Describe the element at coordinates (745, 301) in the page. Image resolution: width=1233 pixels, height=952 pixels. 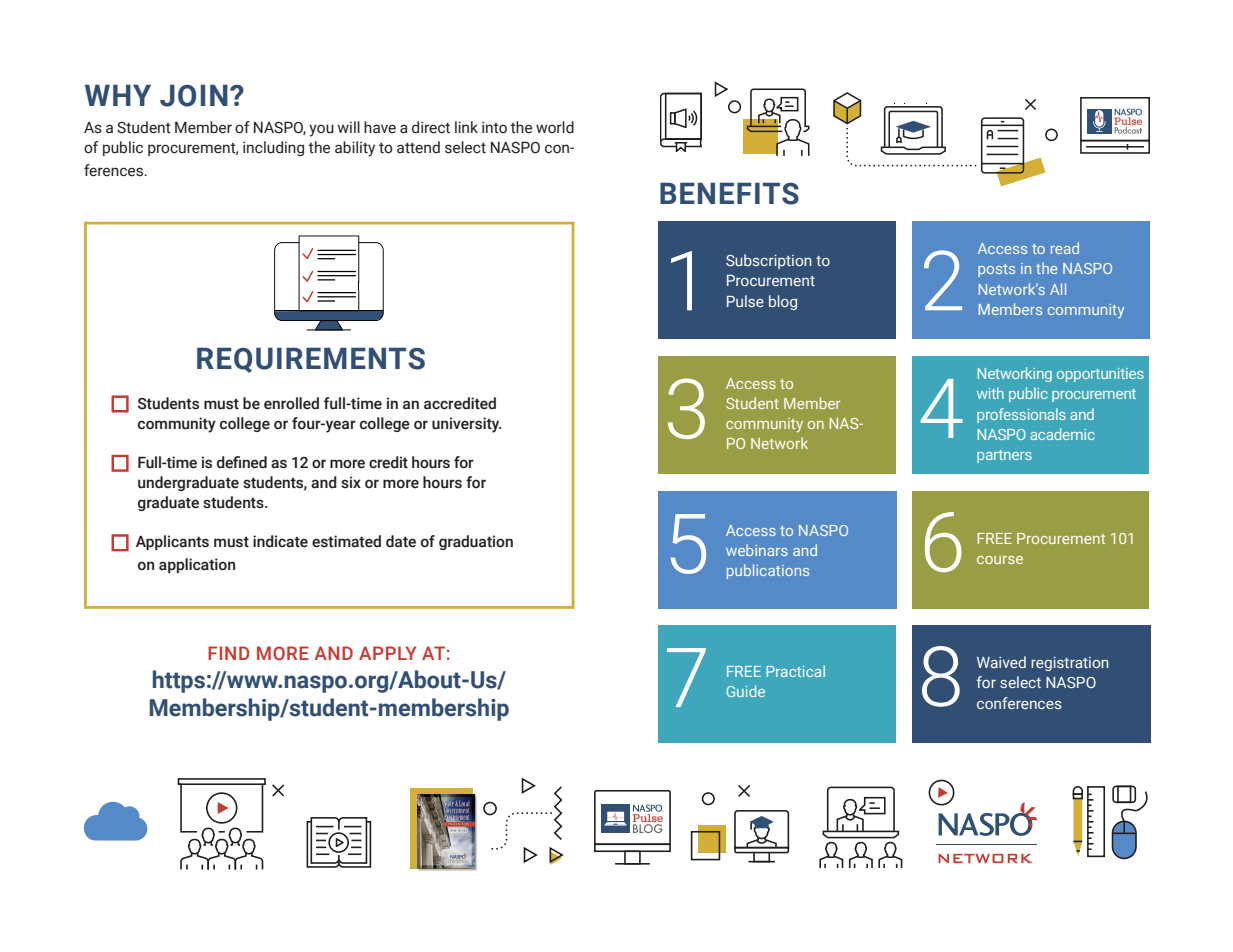
I see `Pulse` at that location.
